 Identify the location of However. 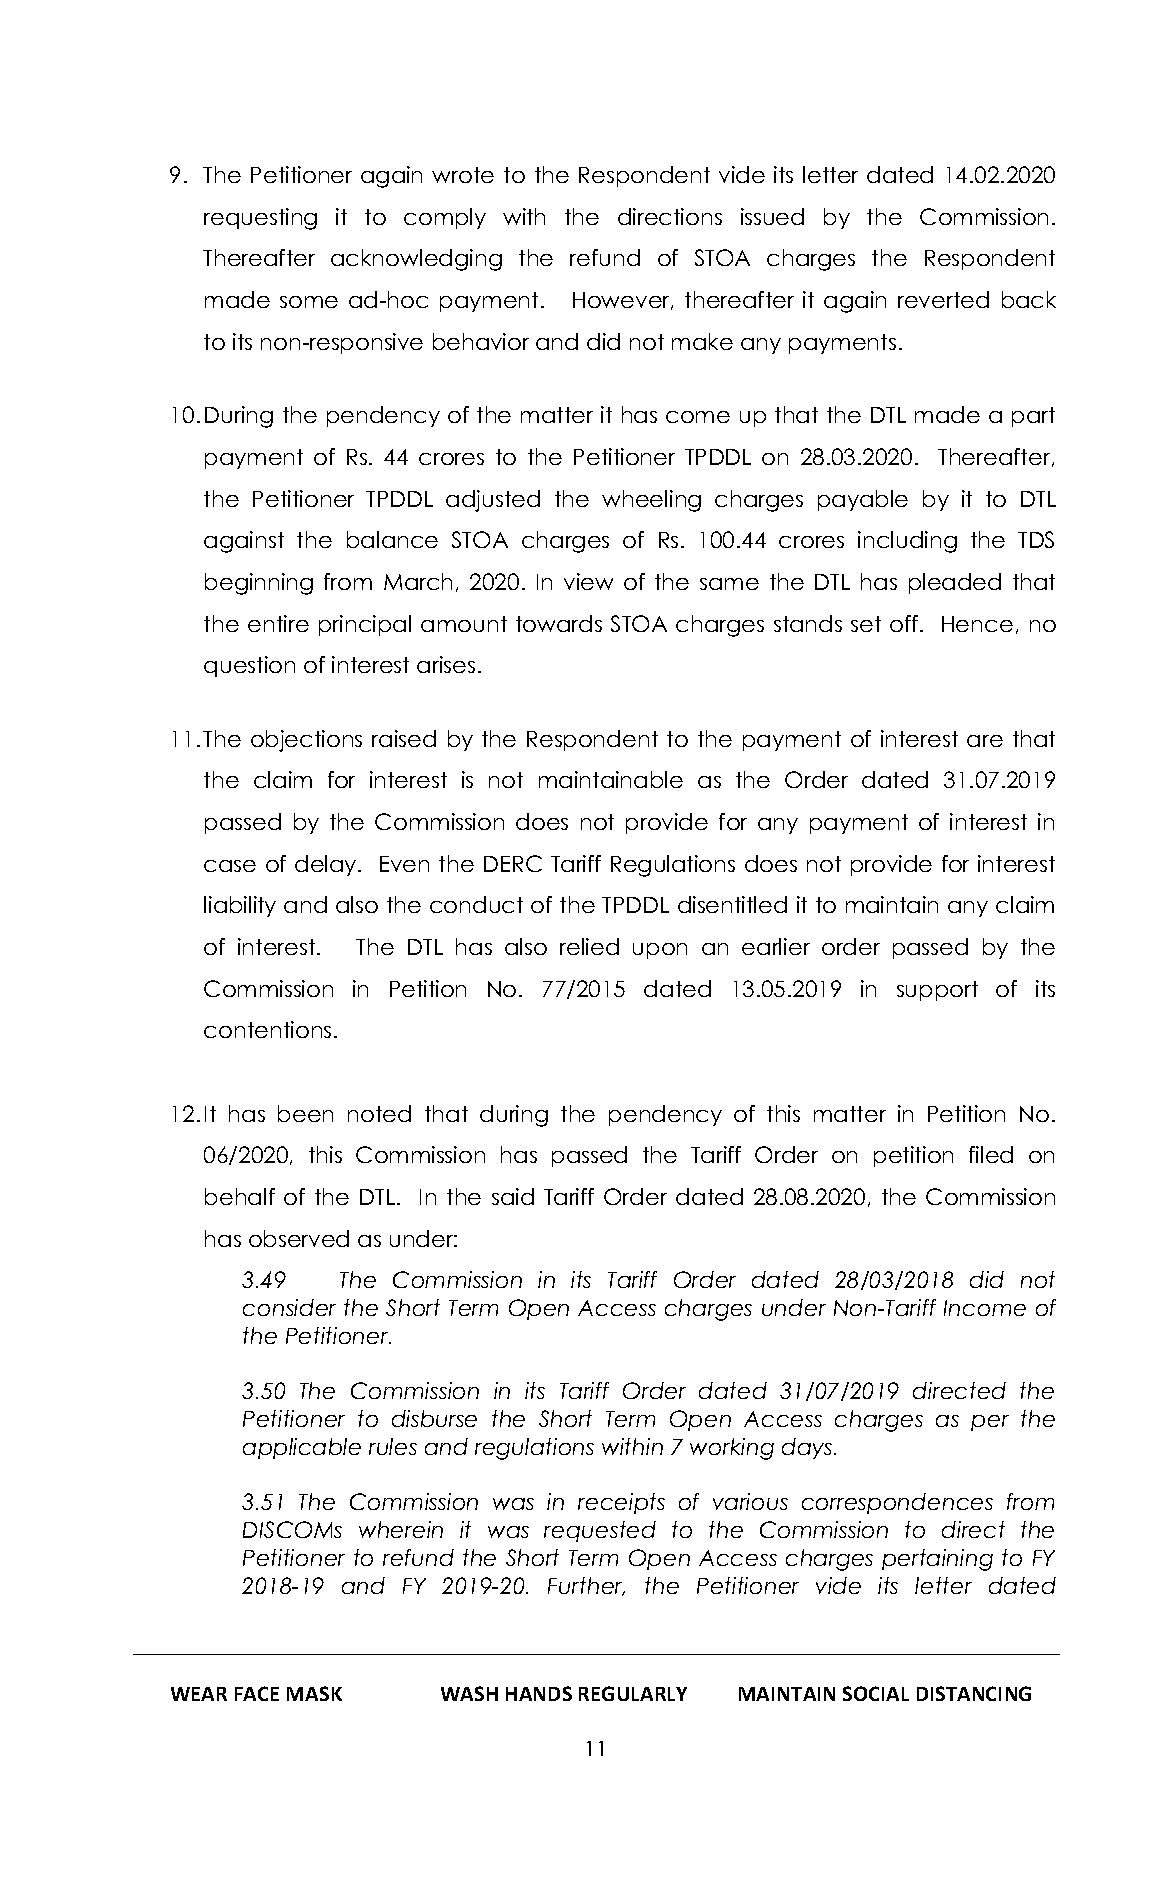
(623, 301).
